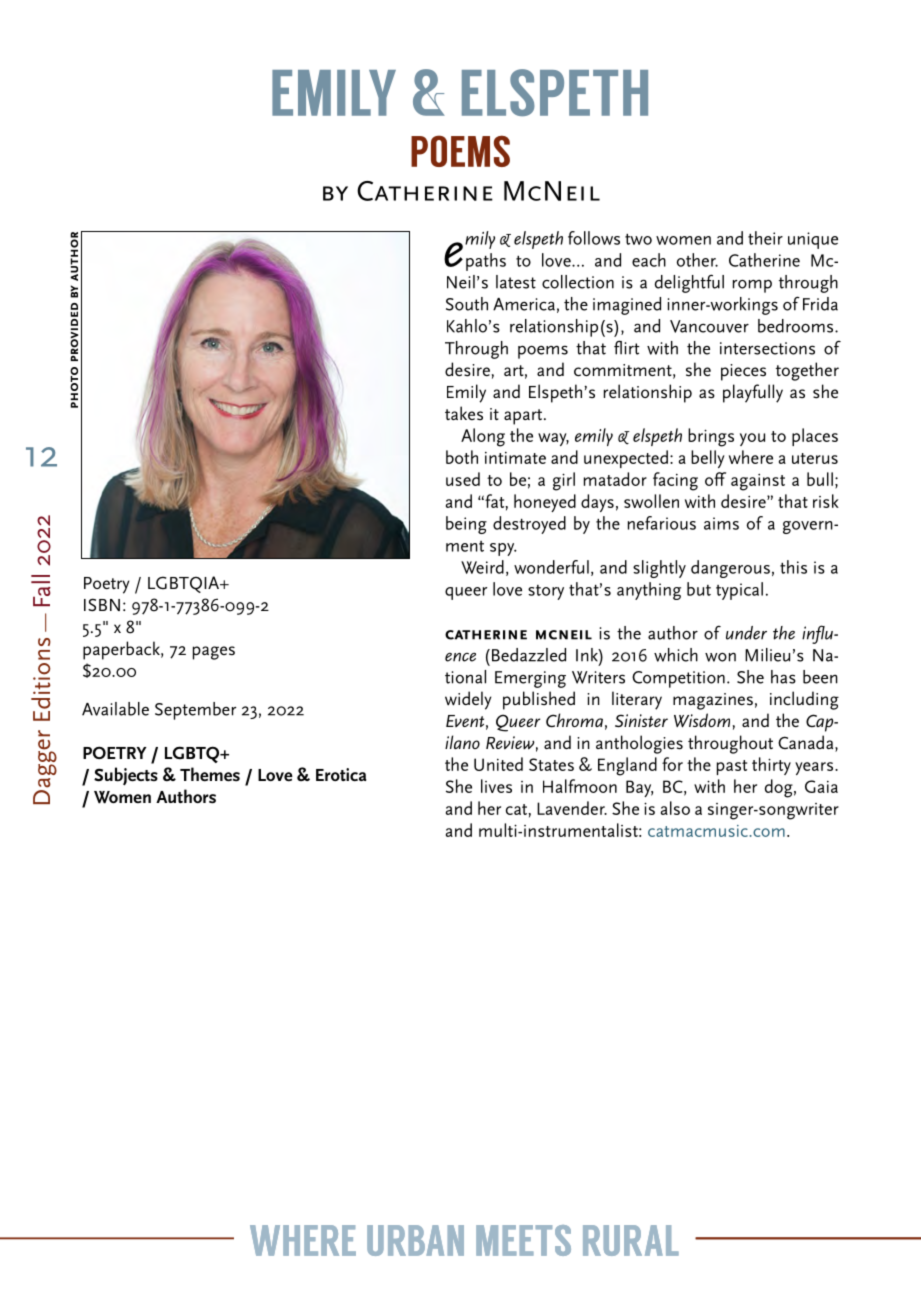 Image resolution: width=921 pixels, height=1316 pixels. What do you see at coordinates (210, 774) in the image?
I see `Themes` at bounding box center [210, 774].
